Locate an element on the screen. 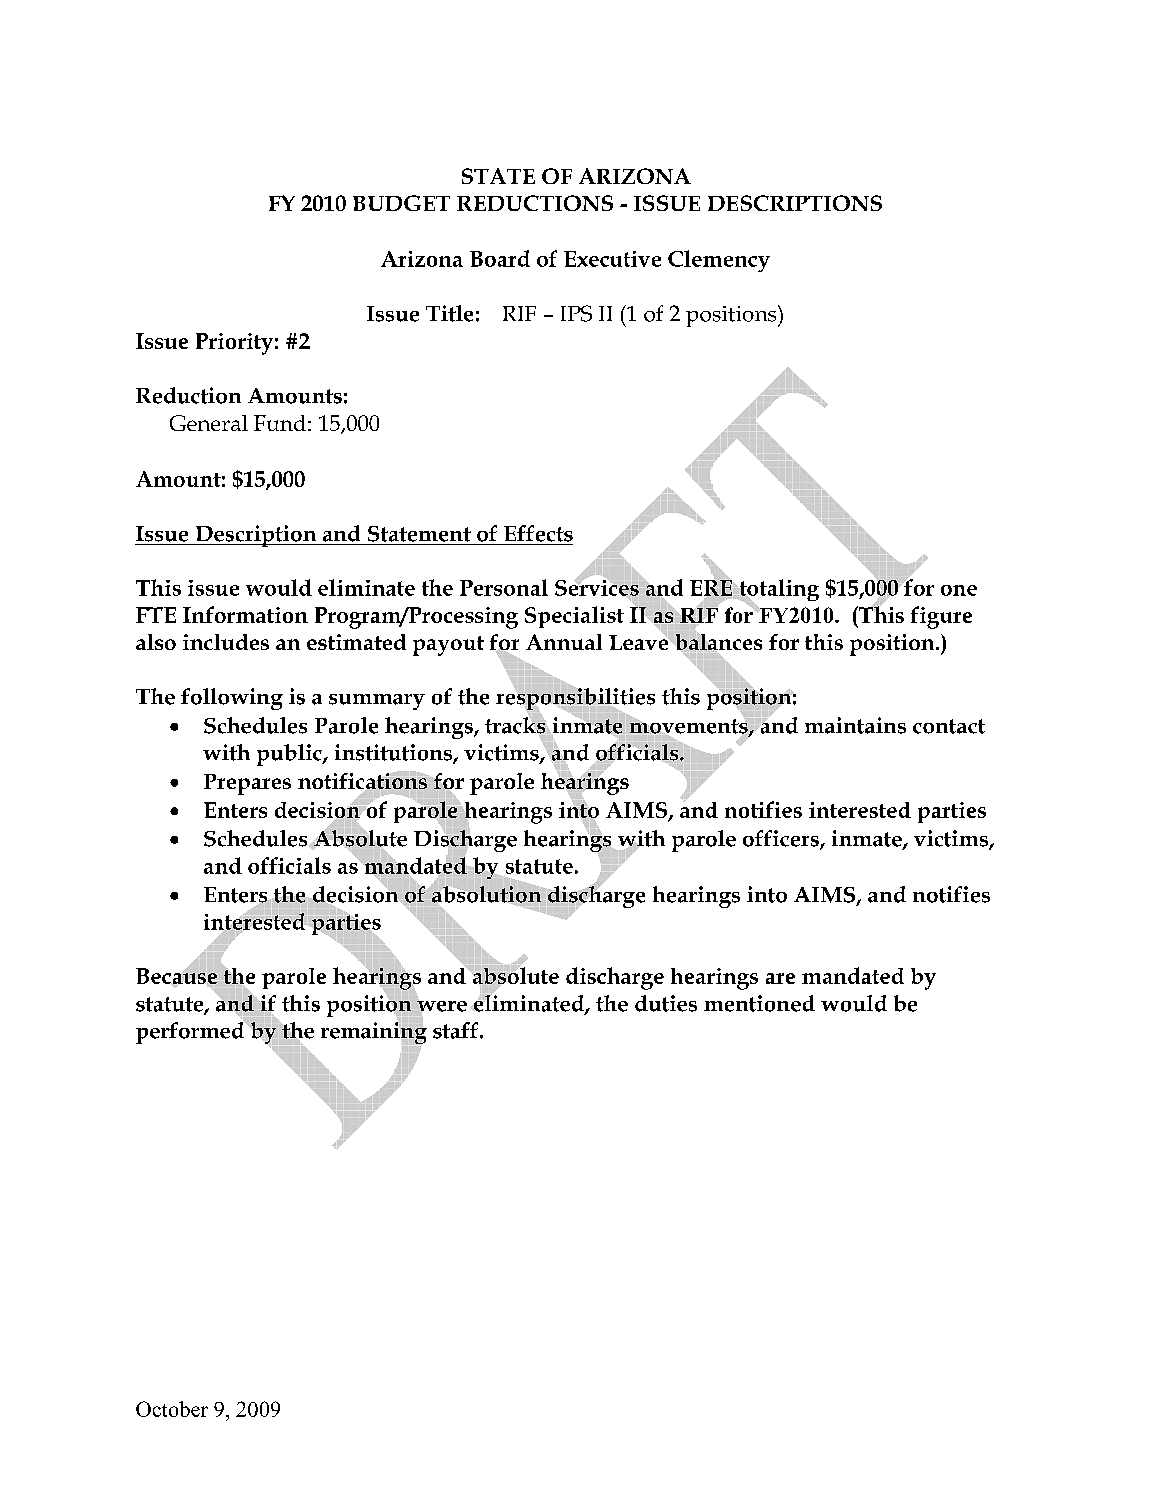 The width and height of the screenshot is (1151, 1490). Specialist is located at coordinates (574, 617).
